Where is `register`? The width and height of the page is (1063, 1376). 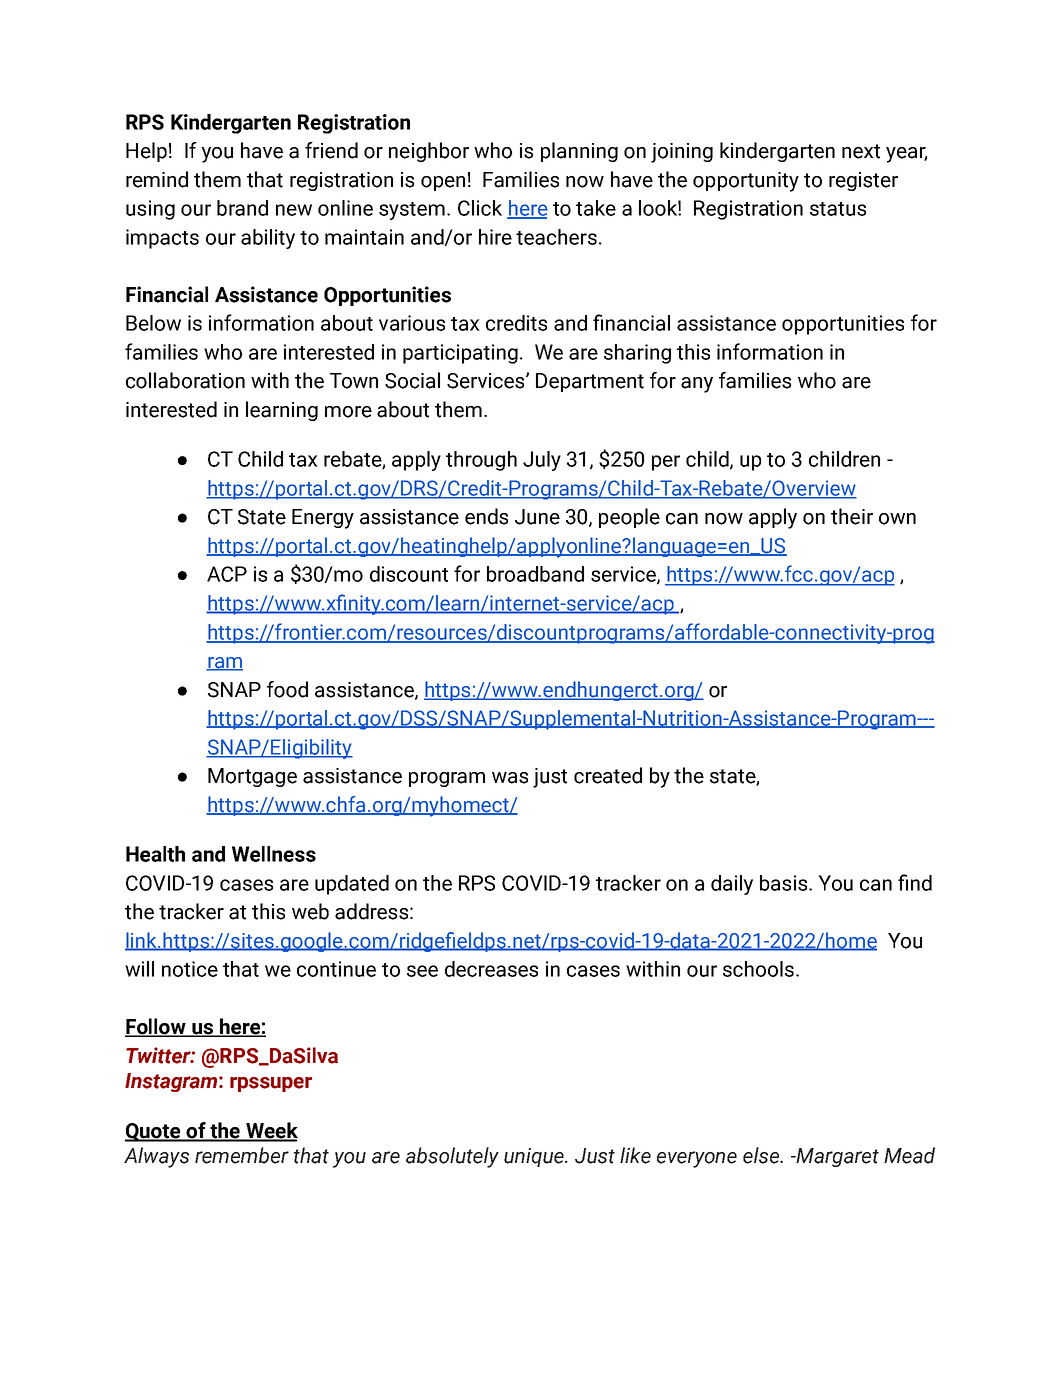 register is located at coordinates (863, 181).
